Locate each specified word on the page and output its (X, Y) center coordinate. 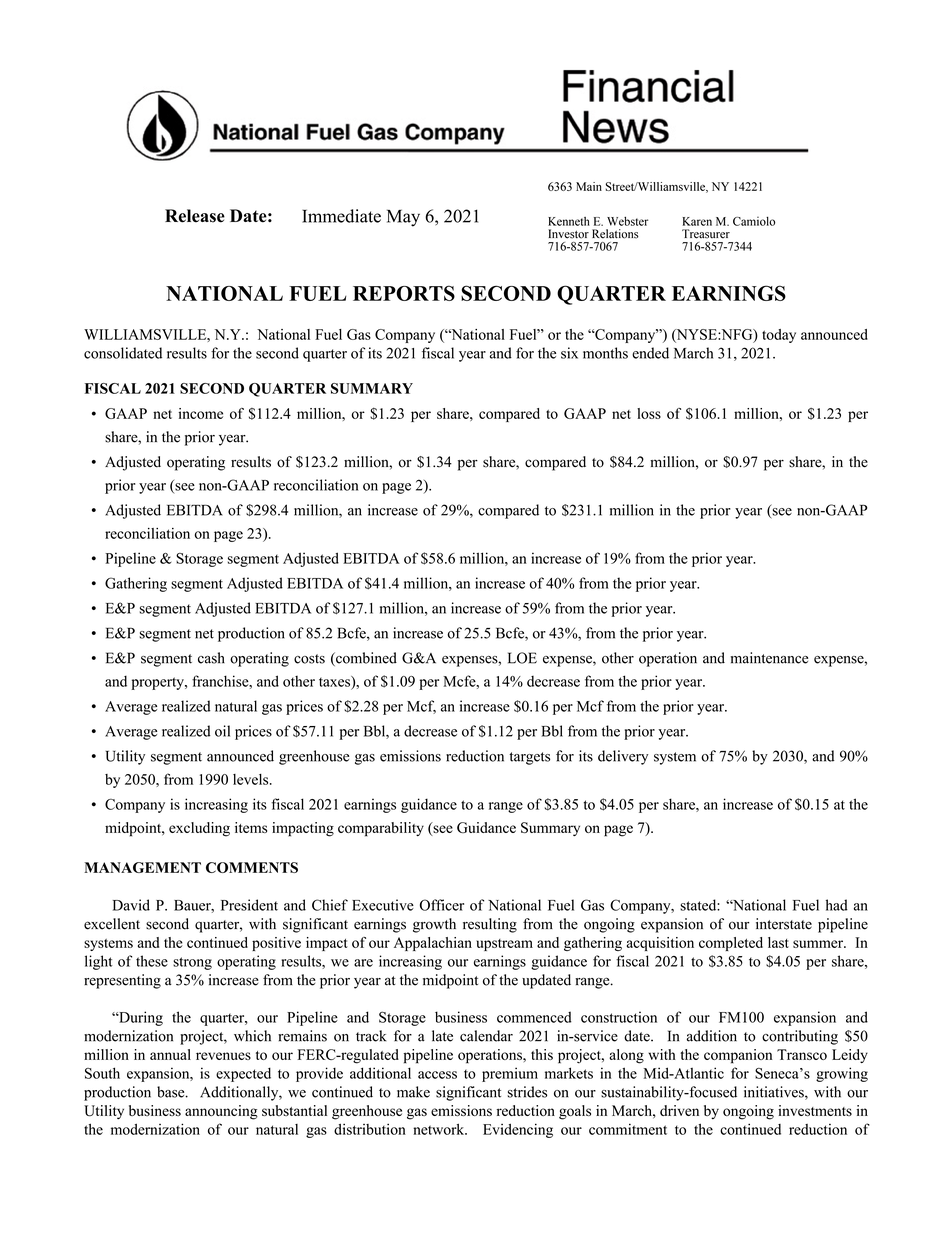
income (201, 413)
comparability (381, 829)
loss (649, 413)
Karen (697, 221)
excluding (199, 829)
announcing (221, 1112)
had (837, 905)
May (403, 218)
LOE (522, 658)
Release (195, 216)
